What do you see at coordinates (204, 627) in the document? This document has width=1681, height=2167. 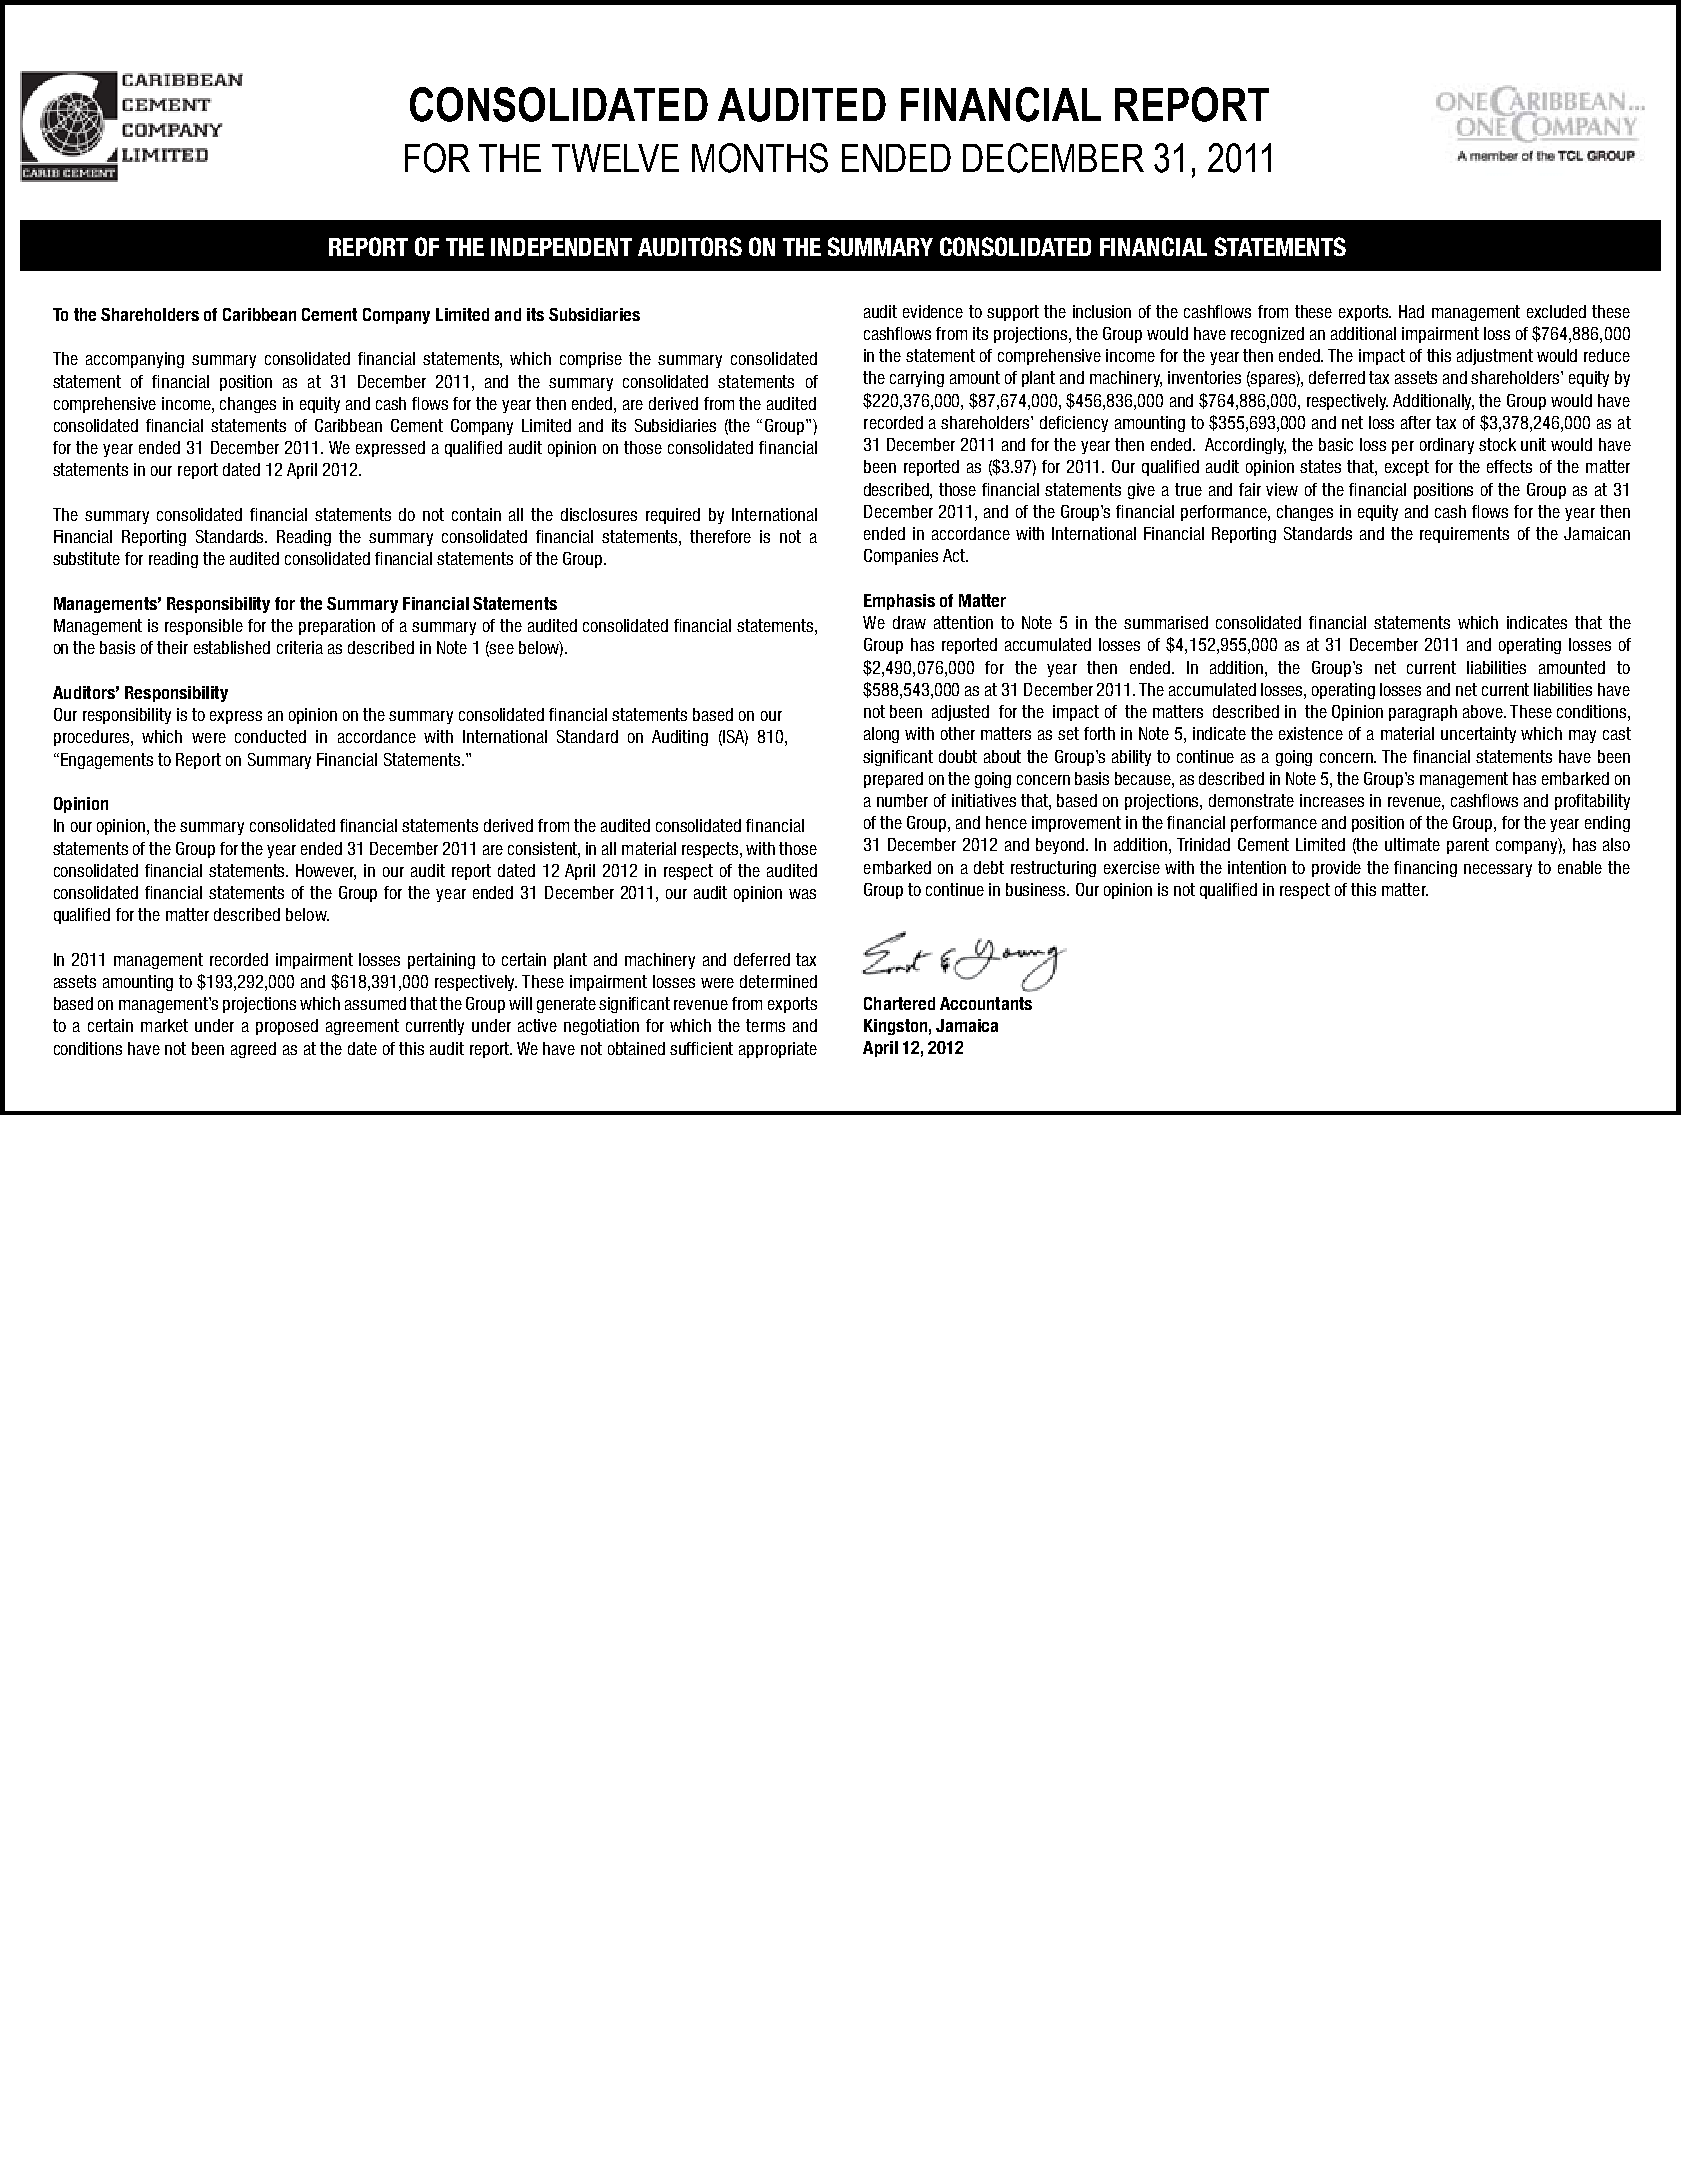 I see `responsible` at bounding box center [204, 627].
